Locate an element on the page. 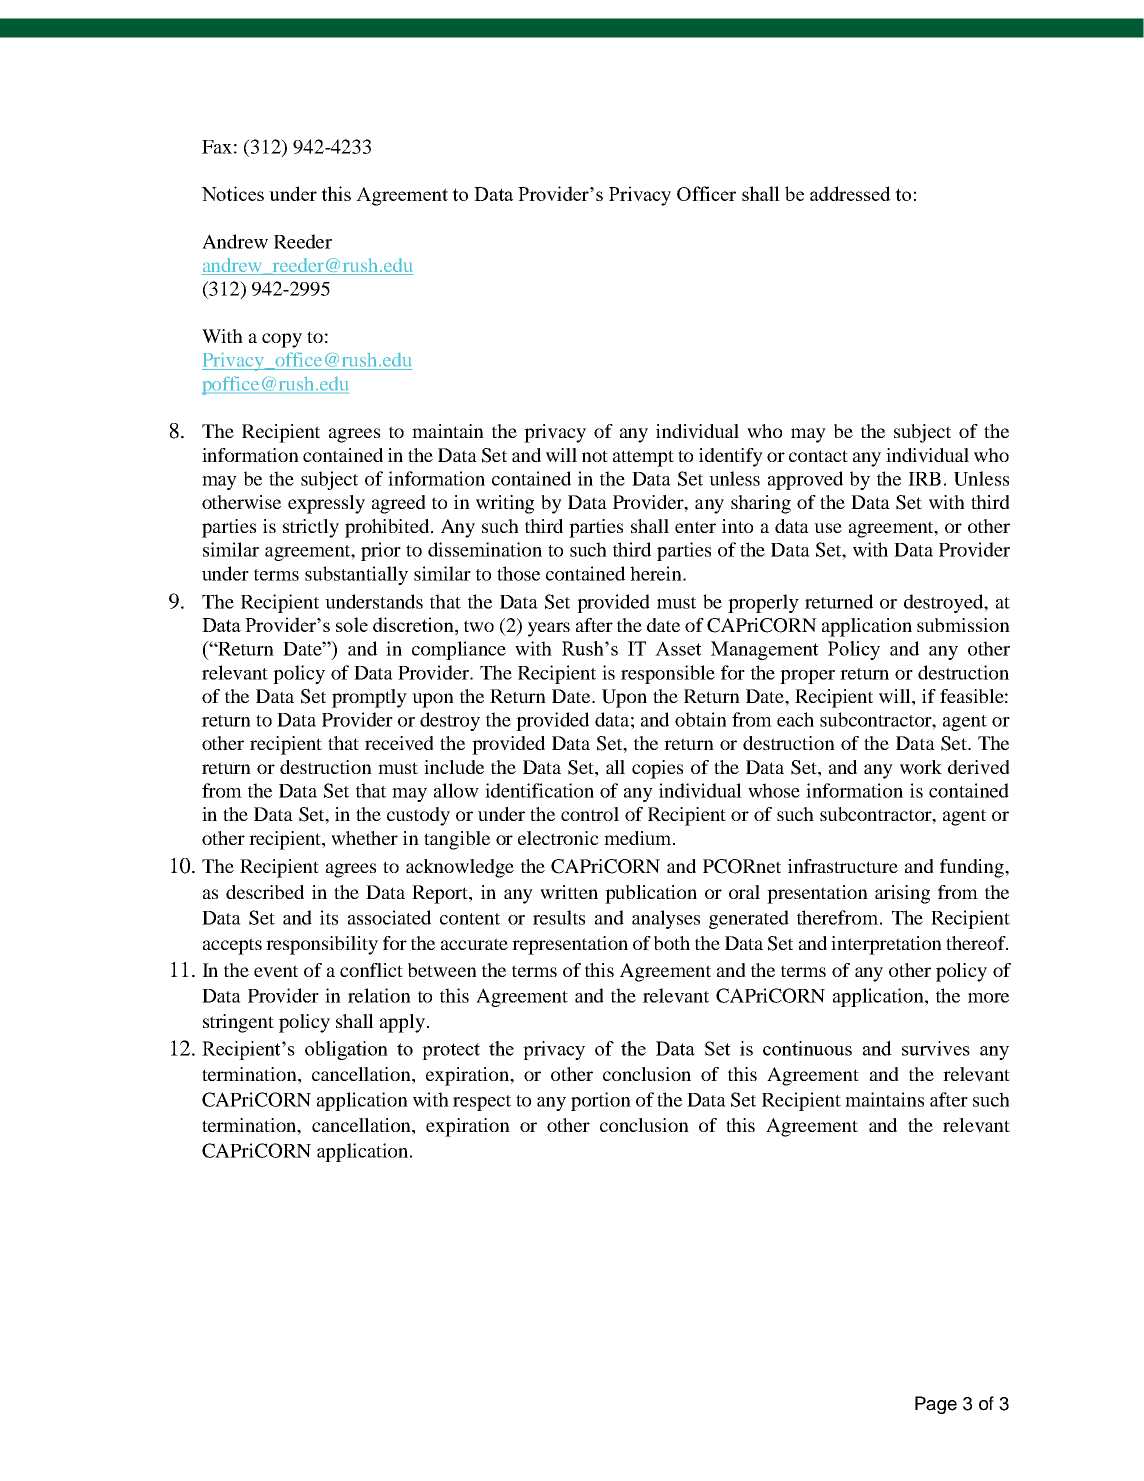 The image size is (1144, 1481). respect is located at coordinates (482, 1103).
